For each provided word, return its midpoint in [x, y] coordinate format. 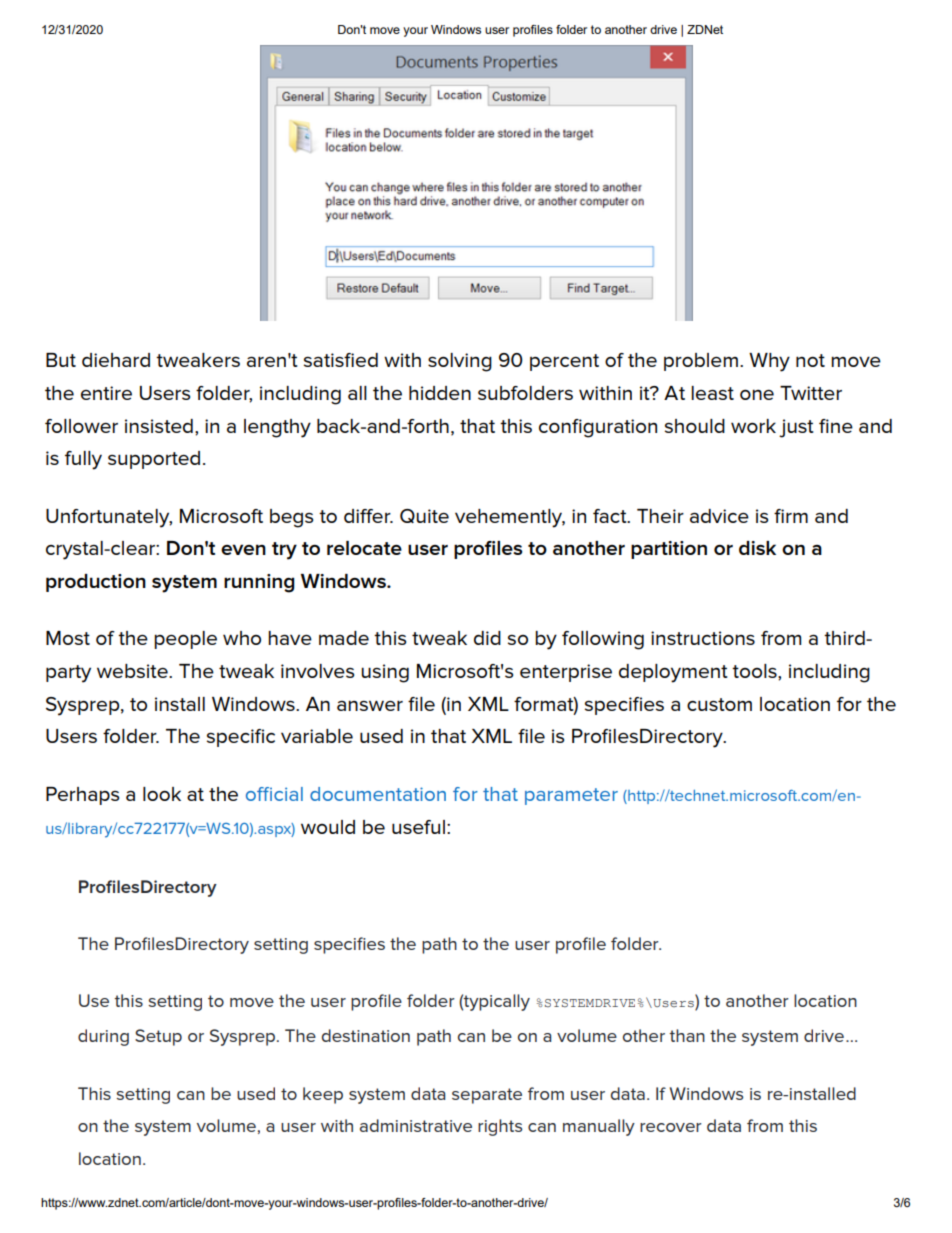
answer [370, 705]
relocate [364, 548]
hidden [440, 393]
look [162, 794]
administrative [416, 1125]
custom [719, 704]
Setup [158, 1037]
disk [757, 548]
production [96, 583]
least [712, 393]
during [103, 1037]
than [687, 1035]
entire [106, 393]
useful [418, 827]
